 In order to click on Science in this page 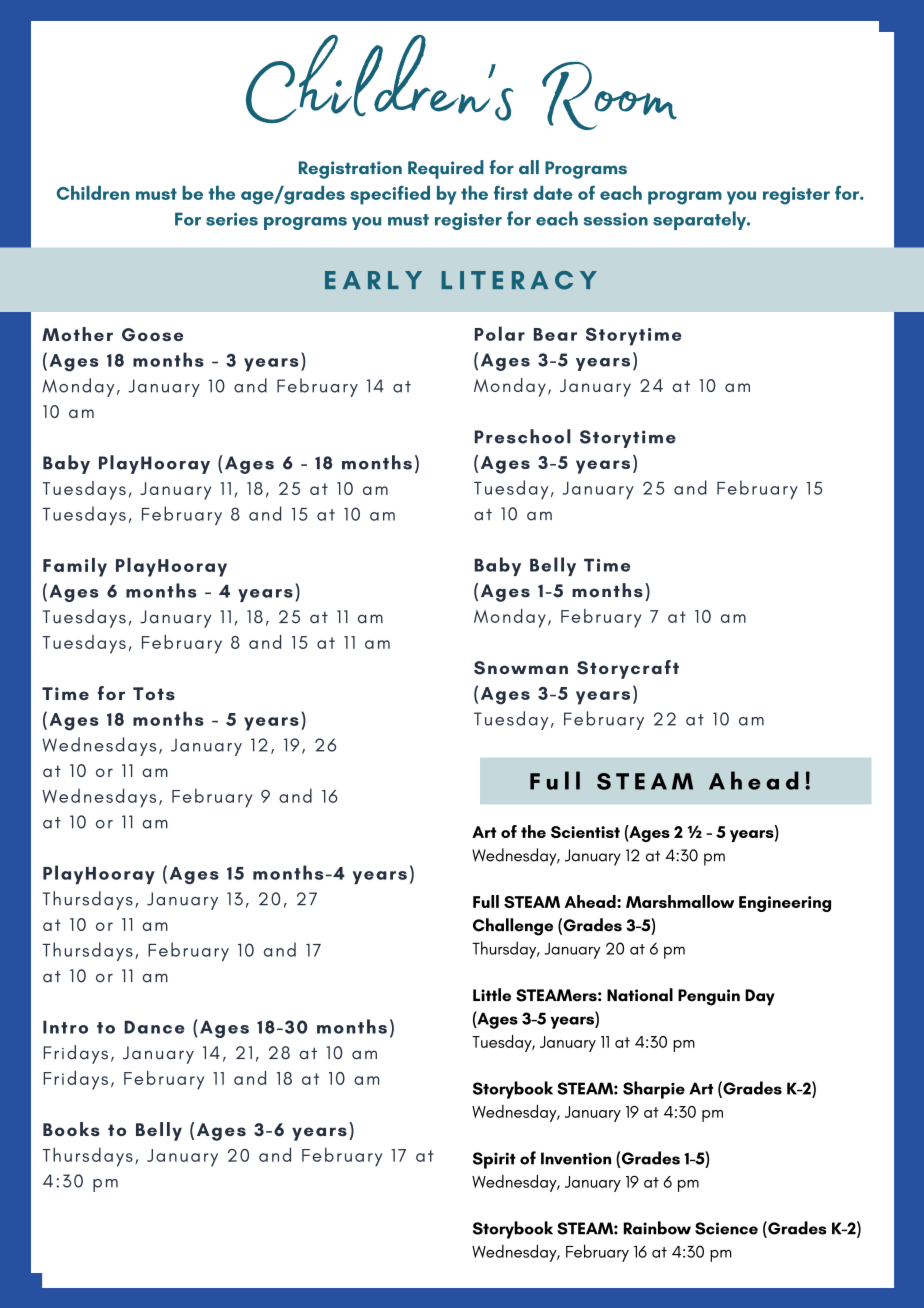, I will do `click(726, 1228)`.
